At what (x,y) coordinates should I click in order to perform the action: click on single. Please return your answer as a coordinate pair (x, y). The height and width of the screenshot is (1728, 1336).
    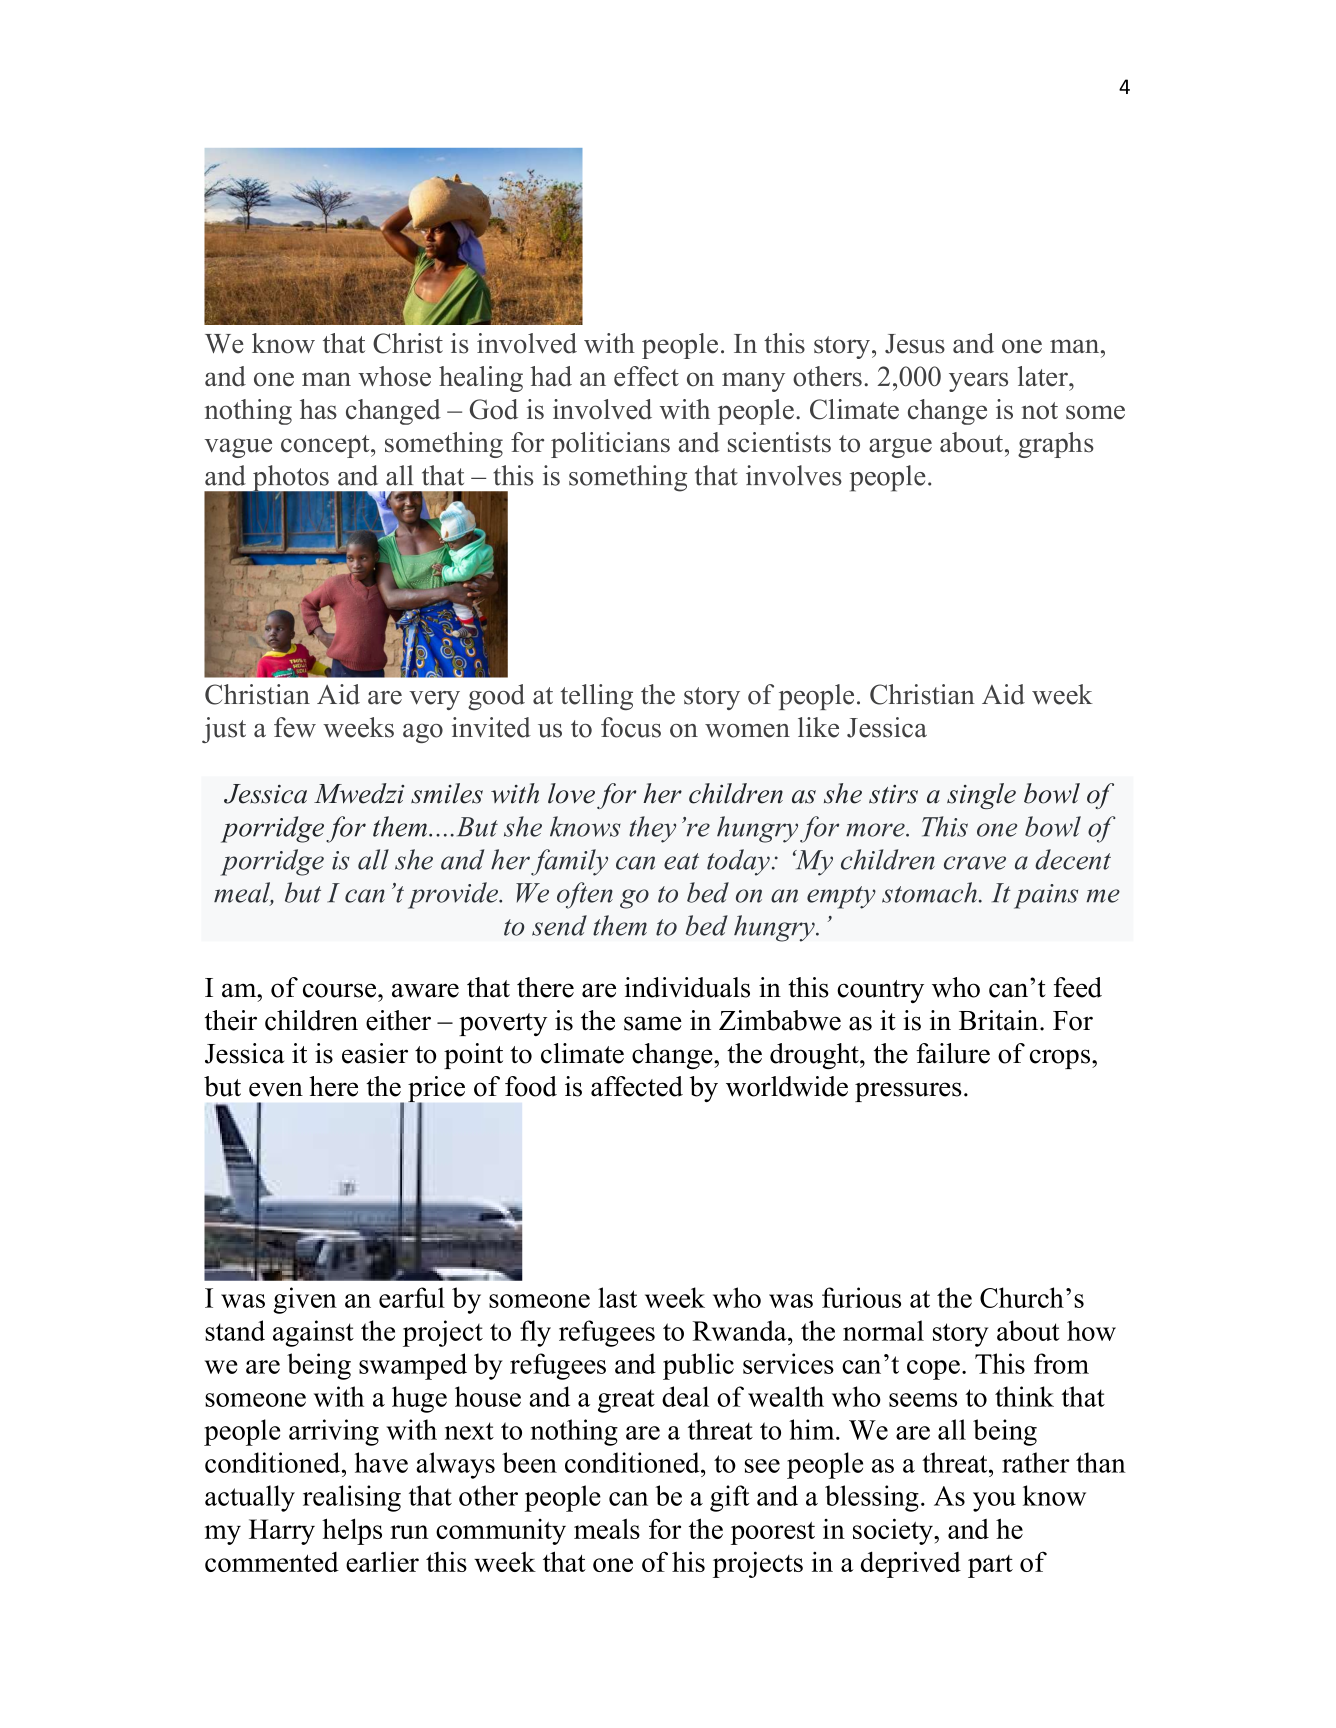
    Looking at the image, I should click on (981, 796).
